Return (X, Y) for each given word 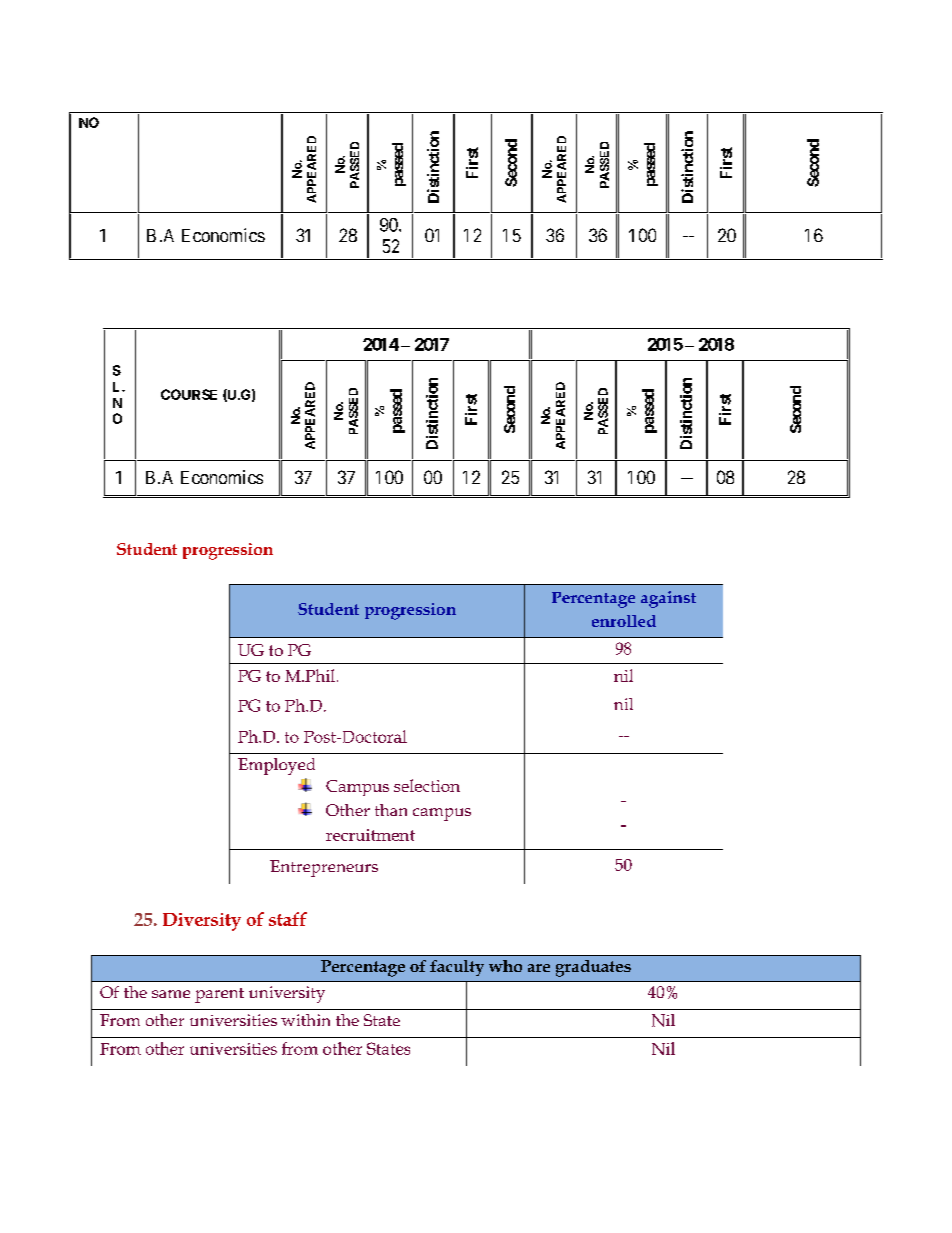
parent (219, 995)
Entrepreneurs (324, 868)
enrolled (624, 621)
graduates (593, 968)
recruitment (370, 835)
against (668, 599)
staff (288, 919)
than (391, 810)
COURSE (189, 394)
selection (427, 785)
